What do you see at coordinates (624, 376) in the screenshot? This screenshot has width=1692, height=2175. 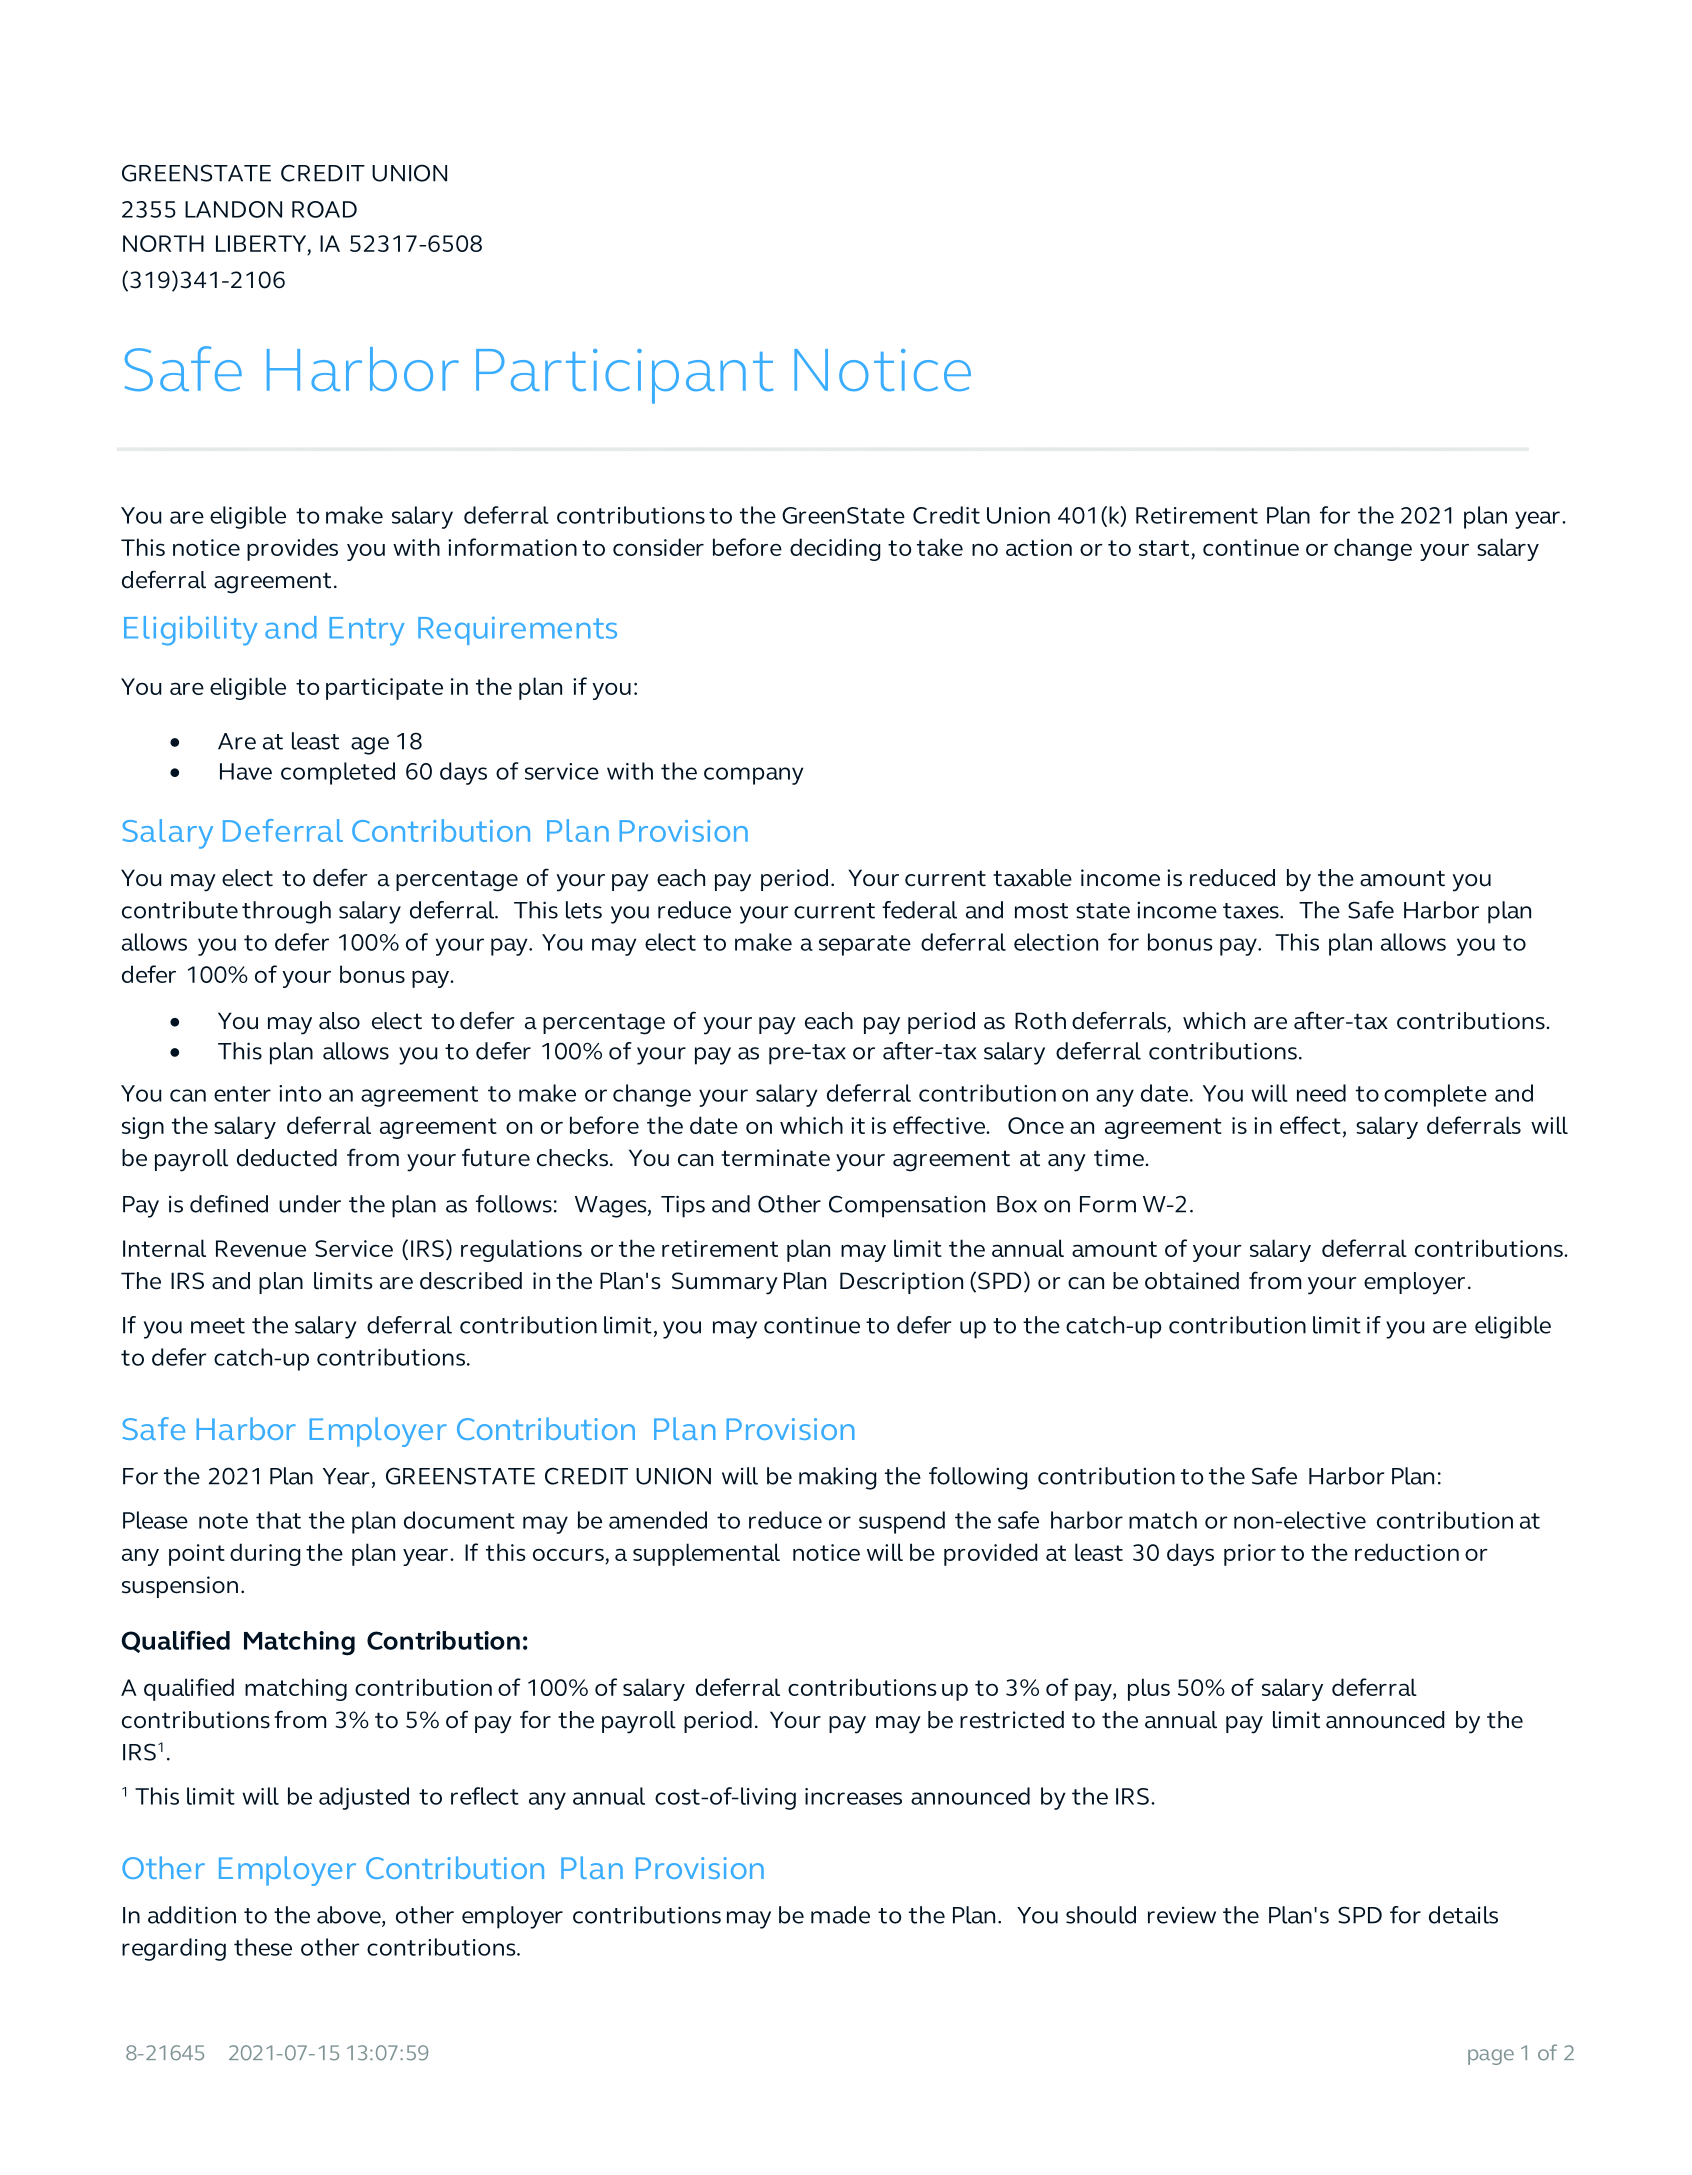 I see `Participant` at bounding box center [624, 376].
